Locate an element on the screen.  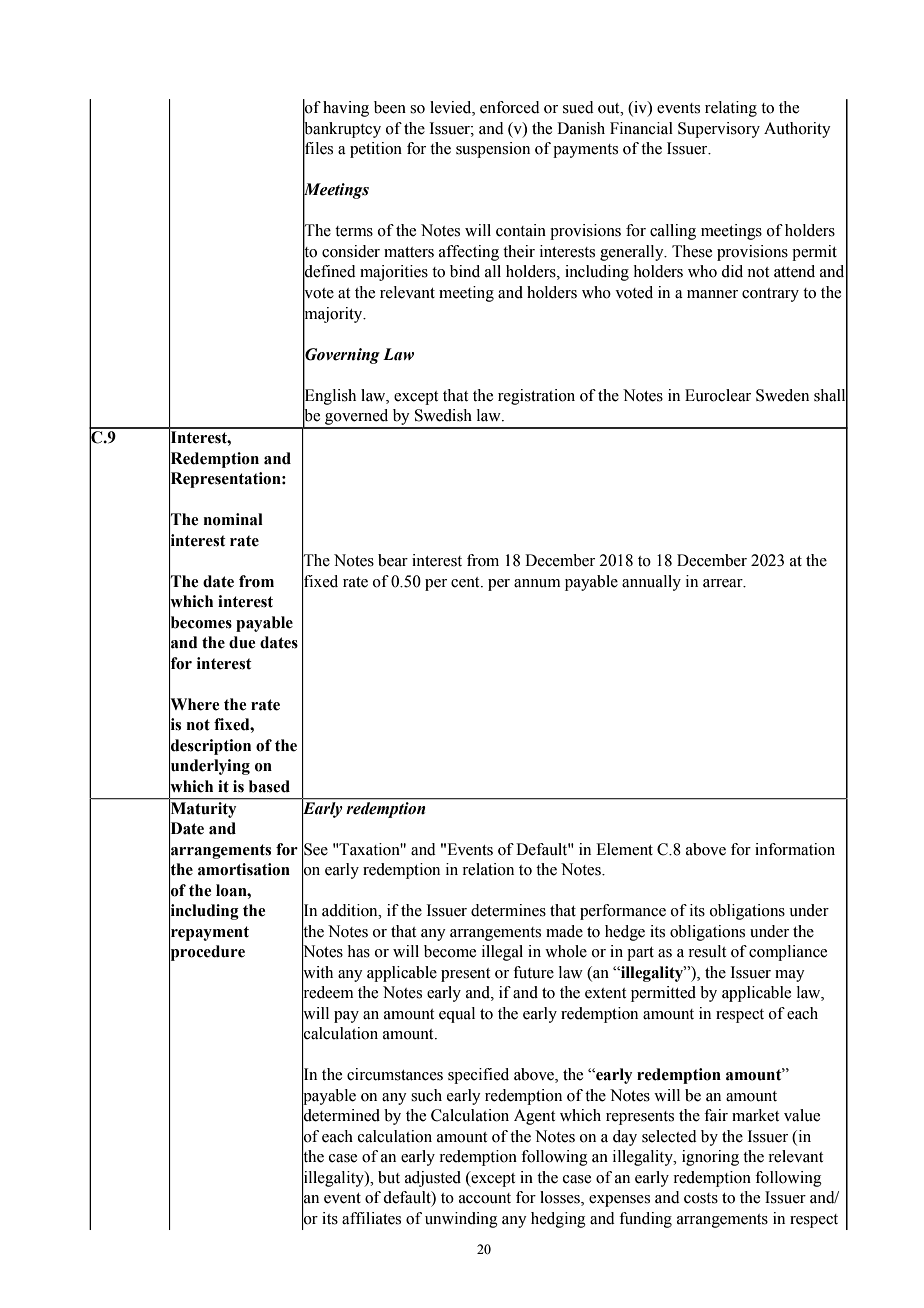
cent is located at coordinates (466, 582).
